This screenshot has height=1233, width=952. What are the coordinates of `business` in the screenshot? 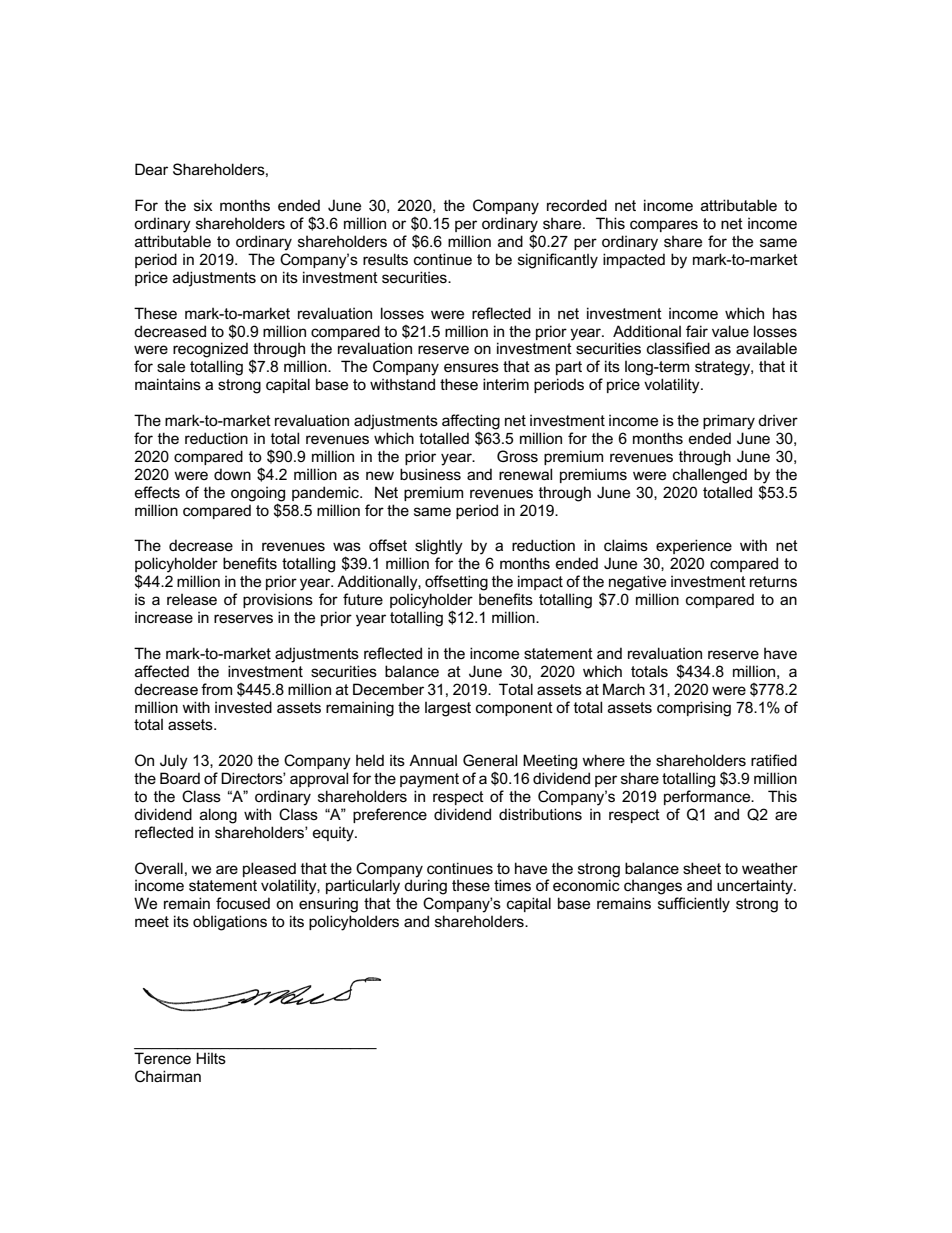 It's located at (430, 474).
